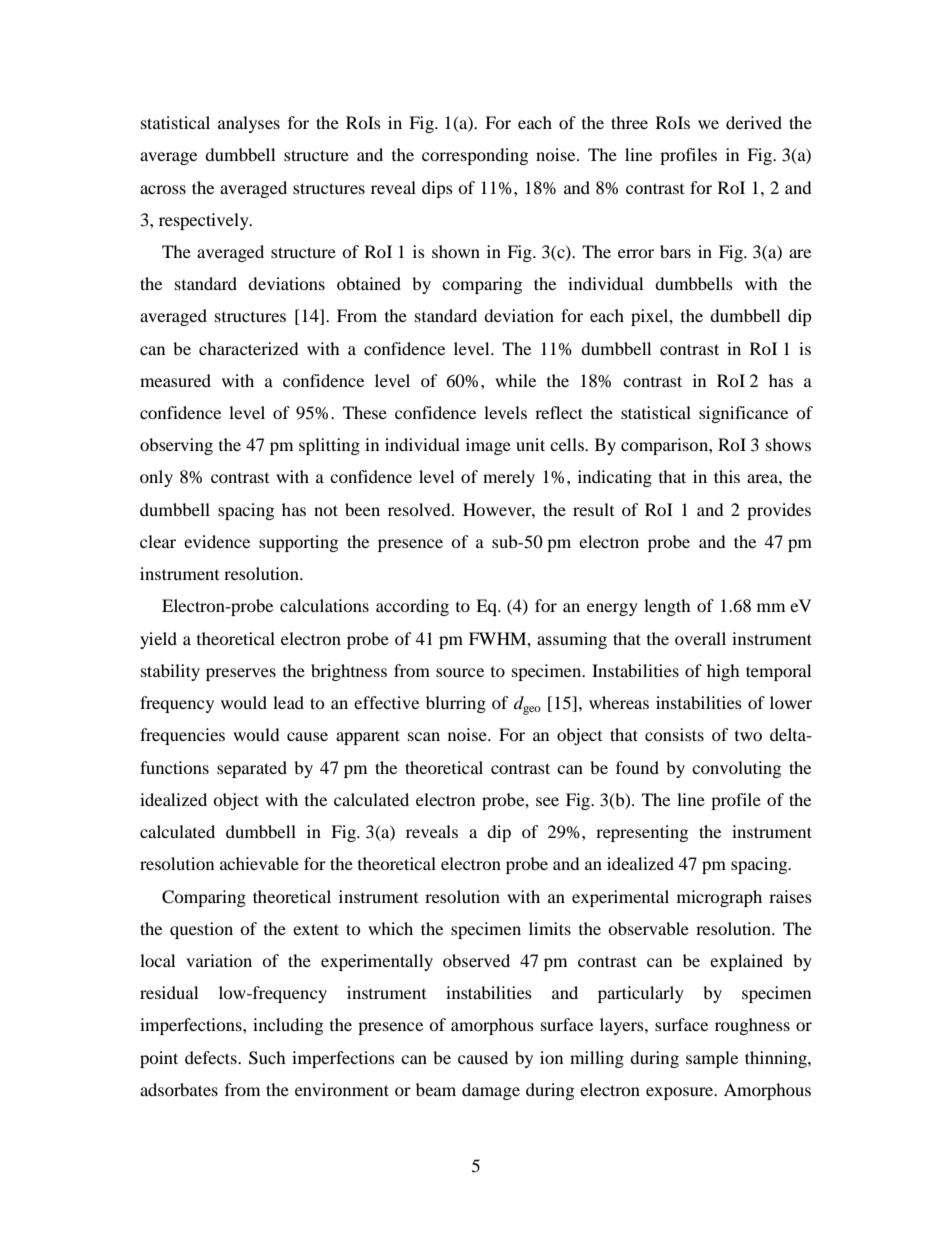 This screenshot has height=1233, width=952. What do you see at coordinates (754, 122) in the screenshot?
I see `derived` at bounding box center [754, 122].
